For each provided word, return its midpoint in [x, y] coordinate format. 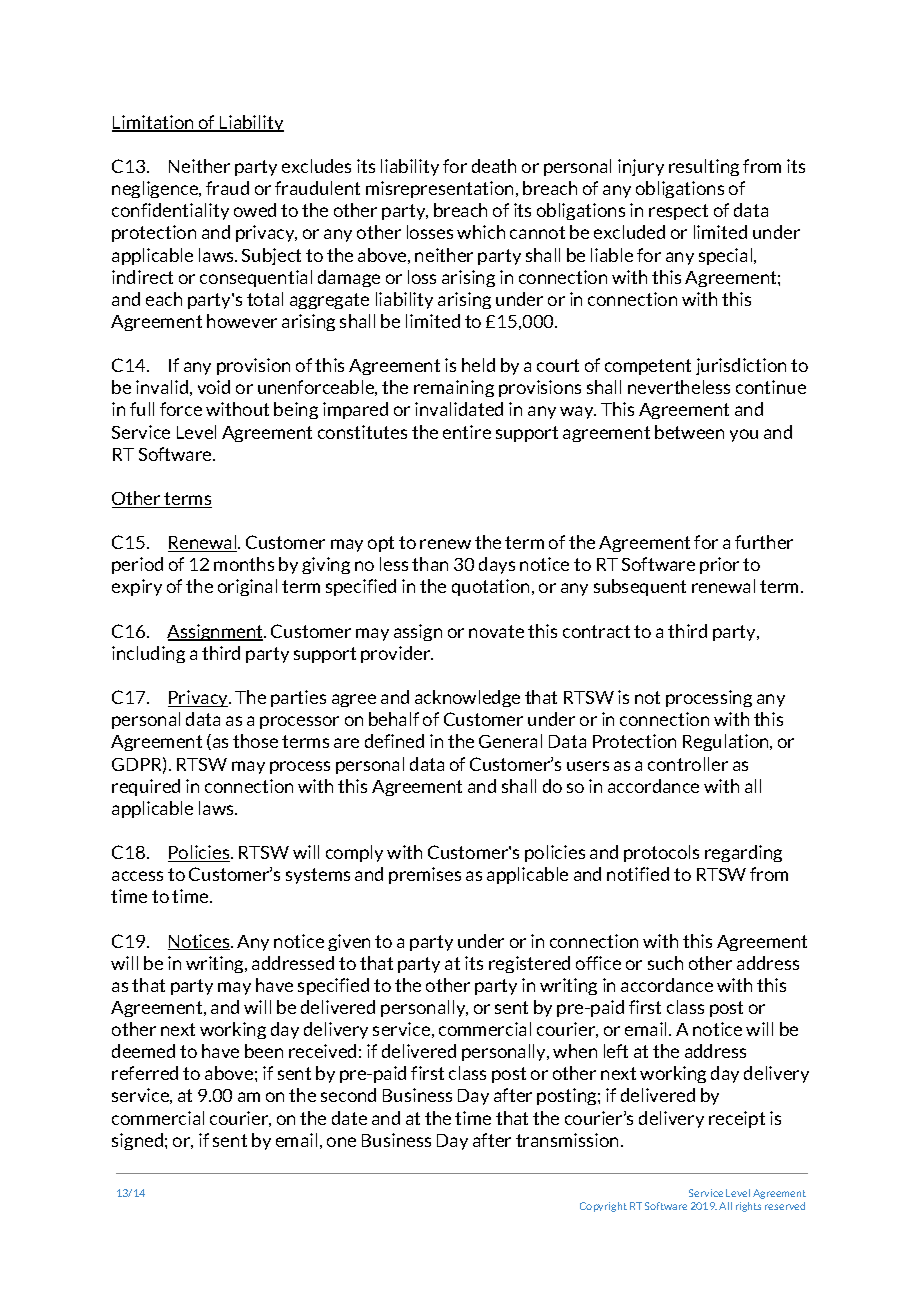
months [244, 564]
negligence [156, 189]
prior [719, 565]
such [665, 963]
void [214, 387]
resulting [704, 167]
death [494, 166]
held [478, 365]
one [341, 1142]
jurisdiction [741, 366]
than [430, 564]
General [510, 741]
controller [688, 764]
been [264, 1051]
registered [529, 964]
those [255, 741]
